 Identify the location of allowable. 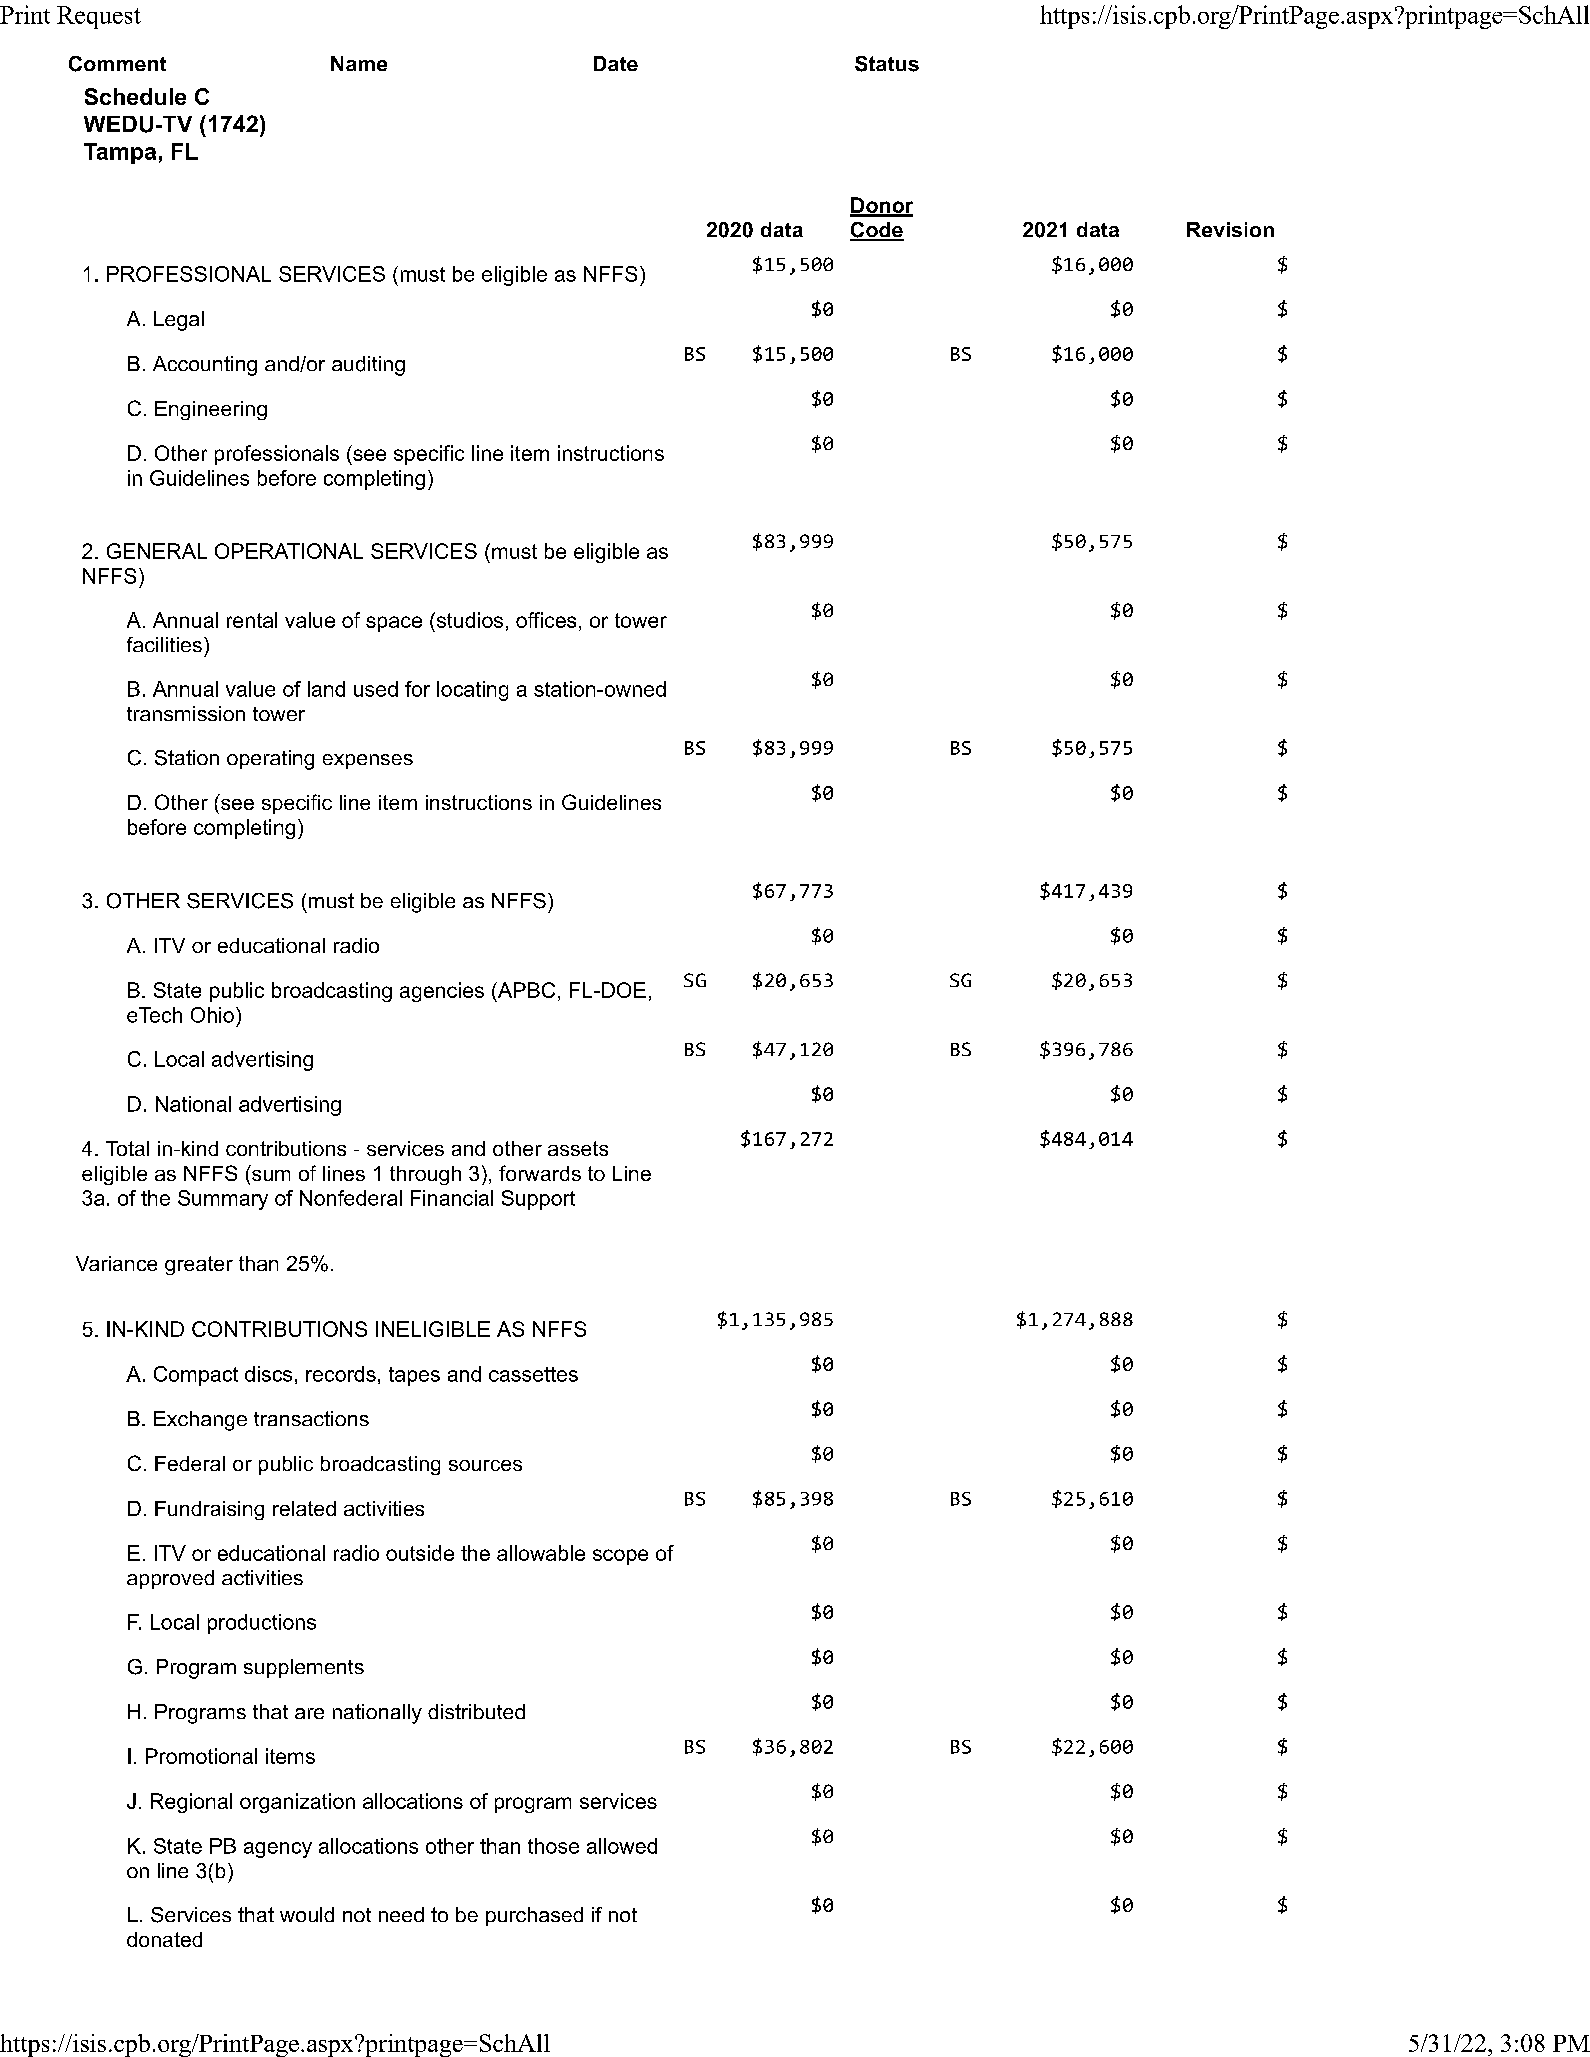
(541, 1553).
